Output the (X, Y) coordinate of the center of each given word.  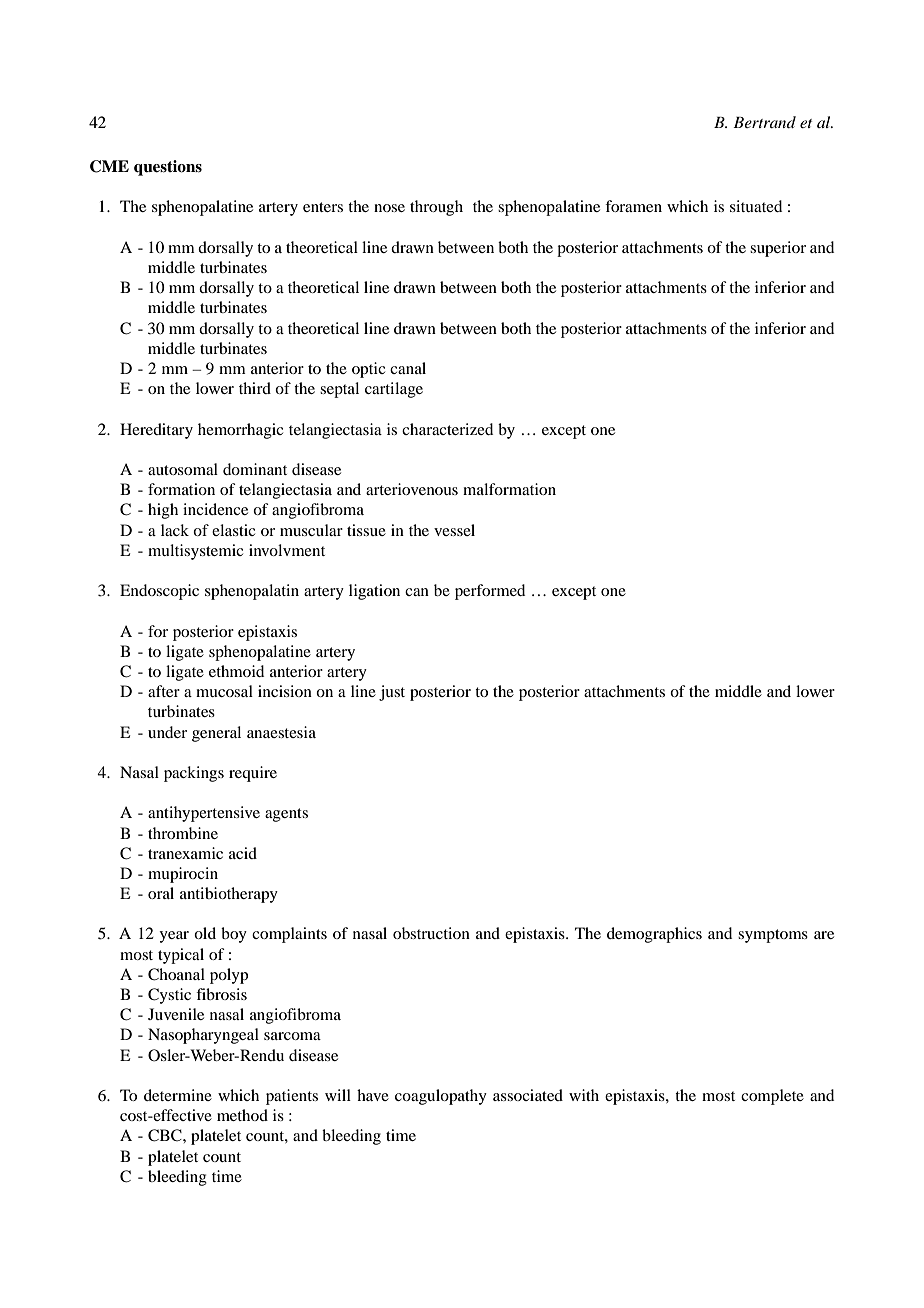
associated (528, 1095)
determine (178, 1095)
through (436, 208)
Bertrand (764, 122)
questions (168, 168)
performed (490, 592)
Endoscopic (159, 592)
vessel (454, 530)
